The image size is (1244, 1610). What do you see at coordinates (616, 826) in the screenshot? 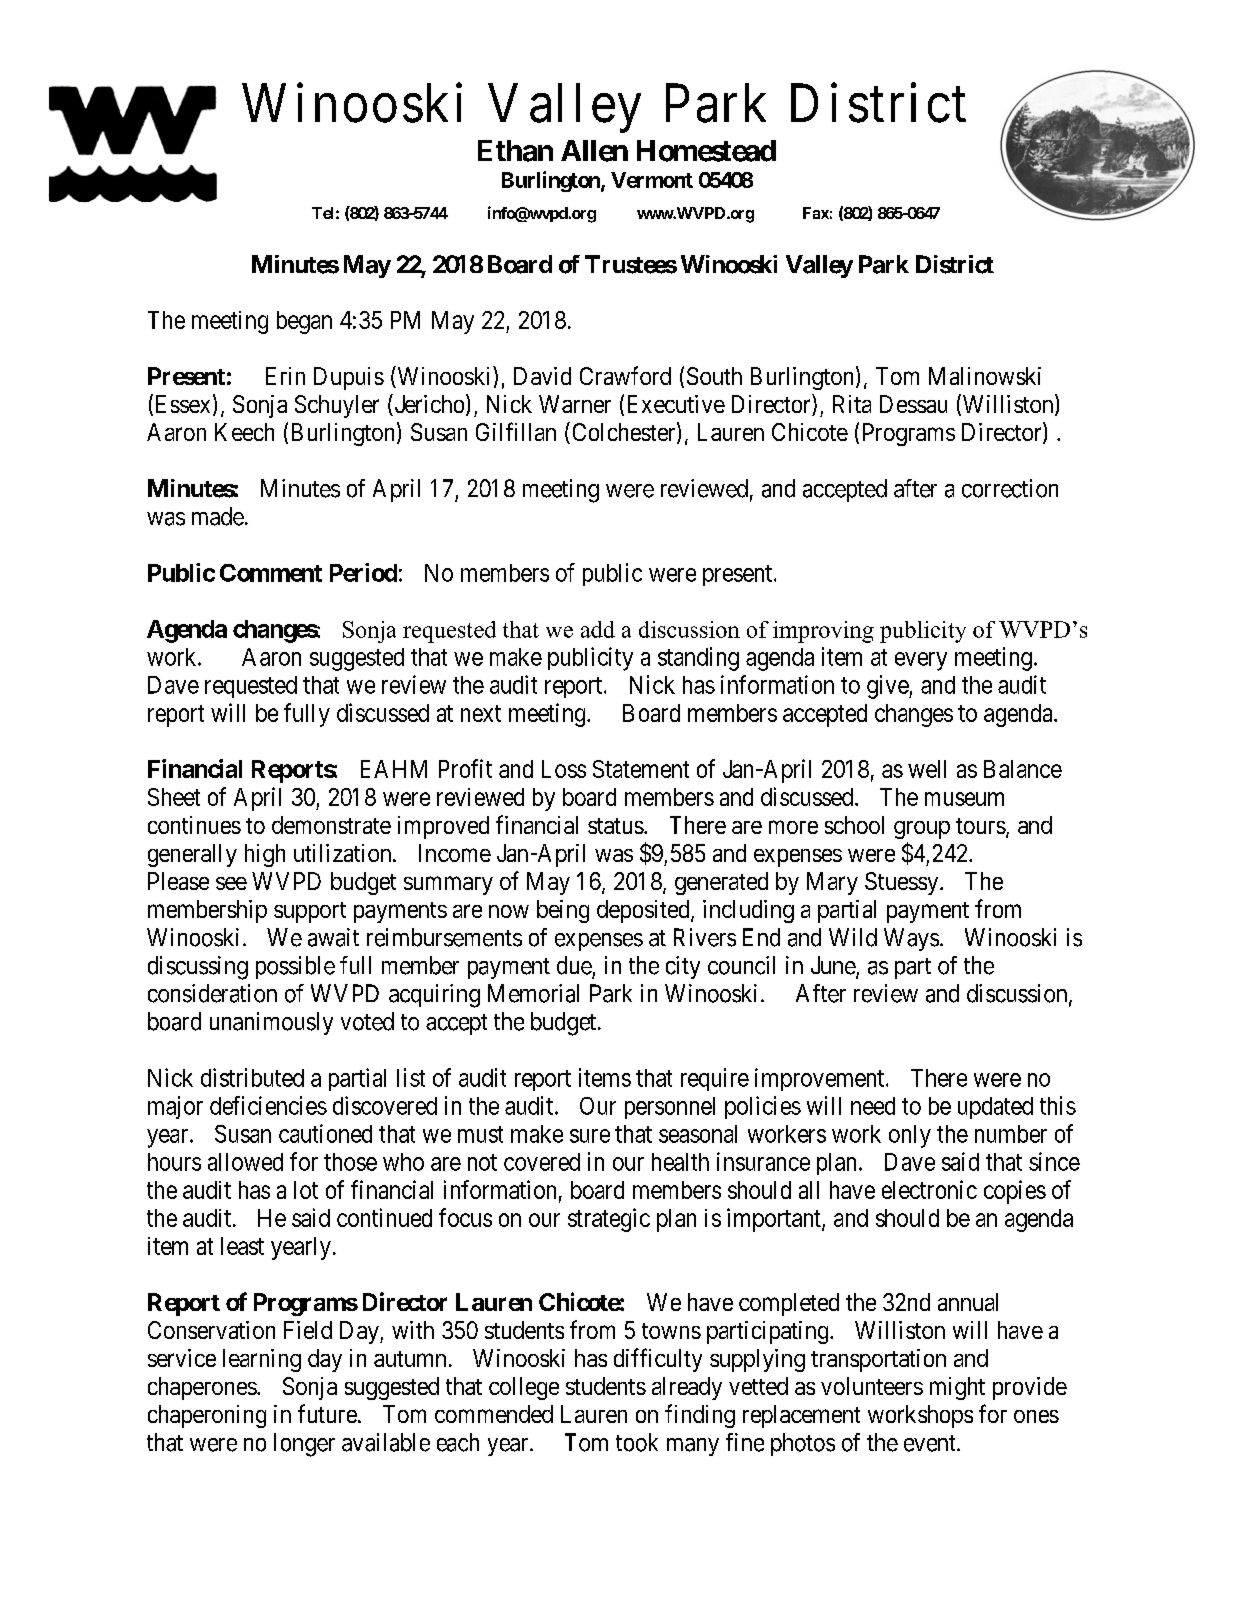
I see `status` at bounding box center [616, 826].
